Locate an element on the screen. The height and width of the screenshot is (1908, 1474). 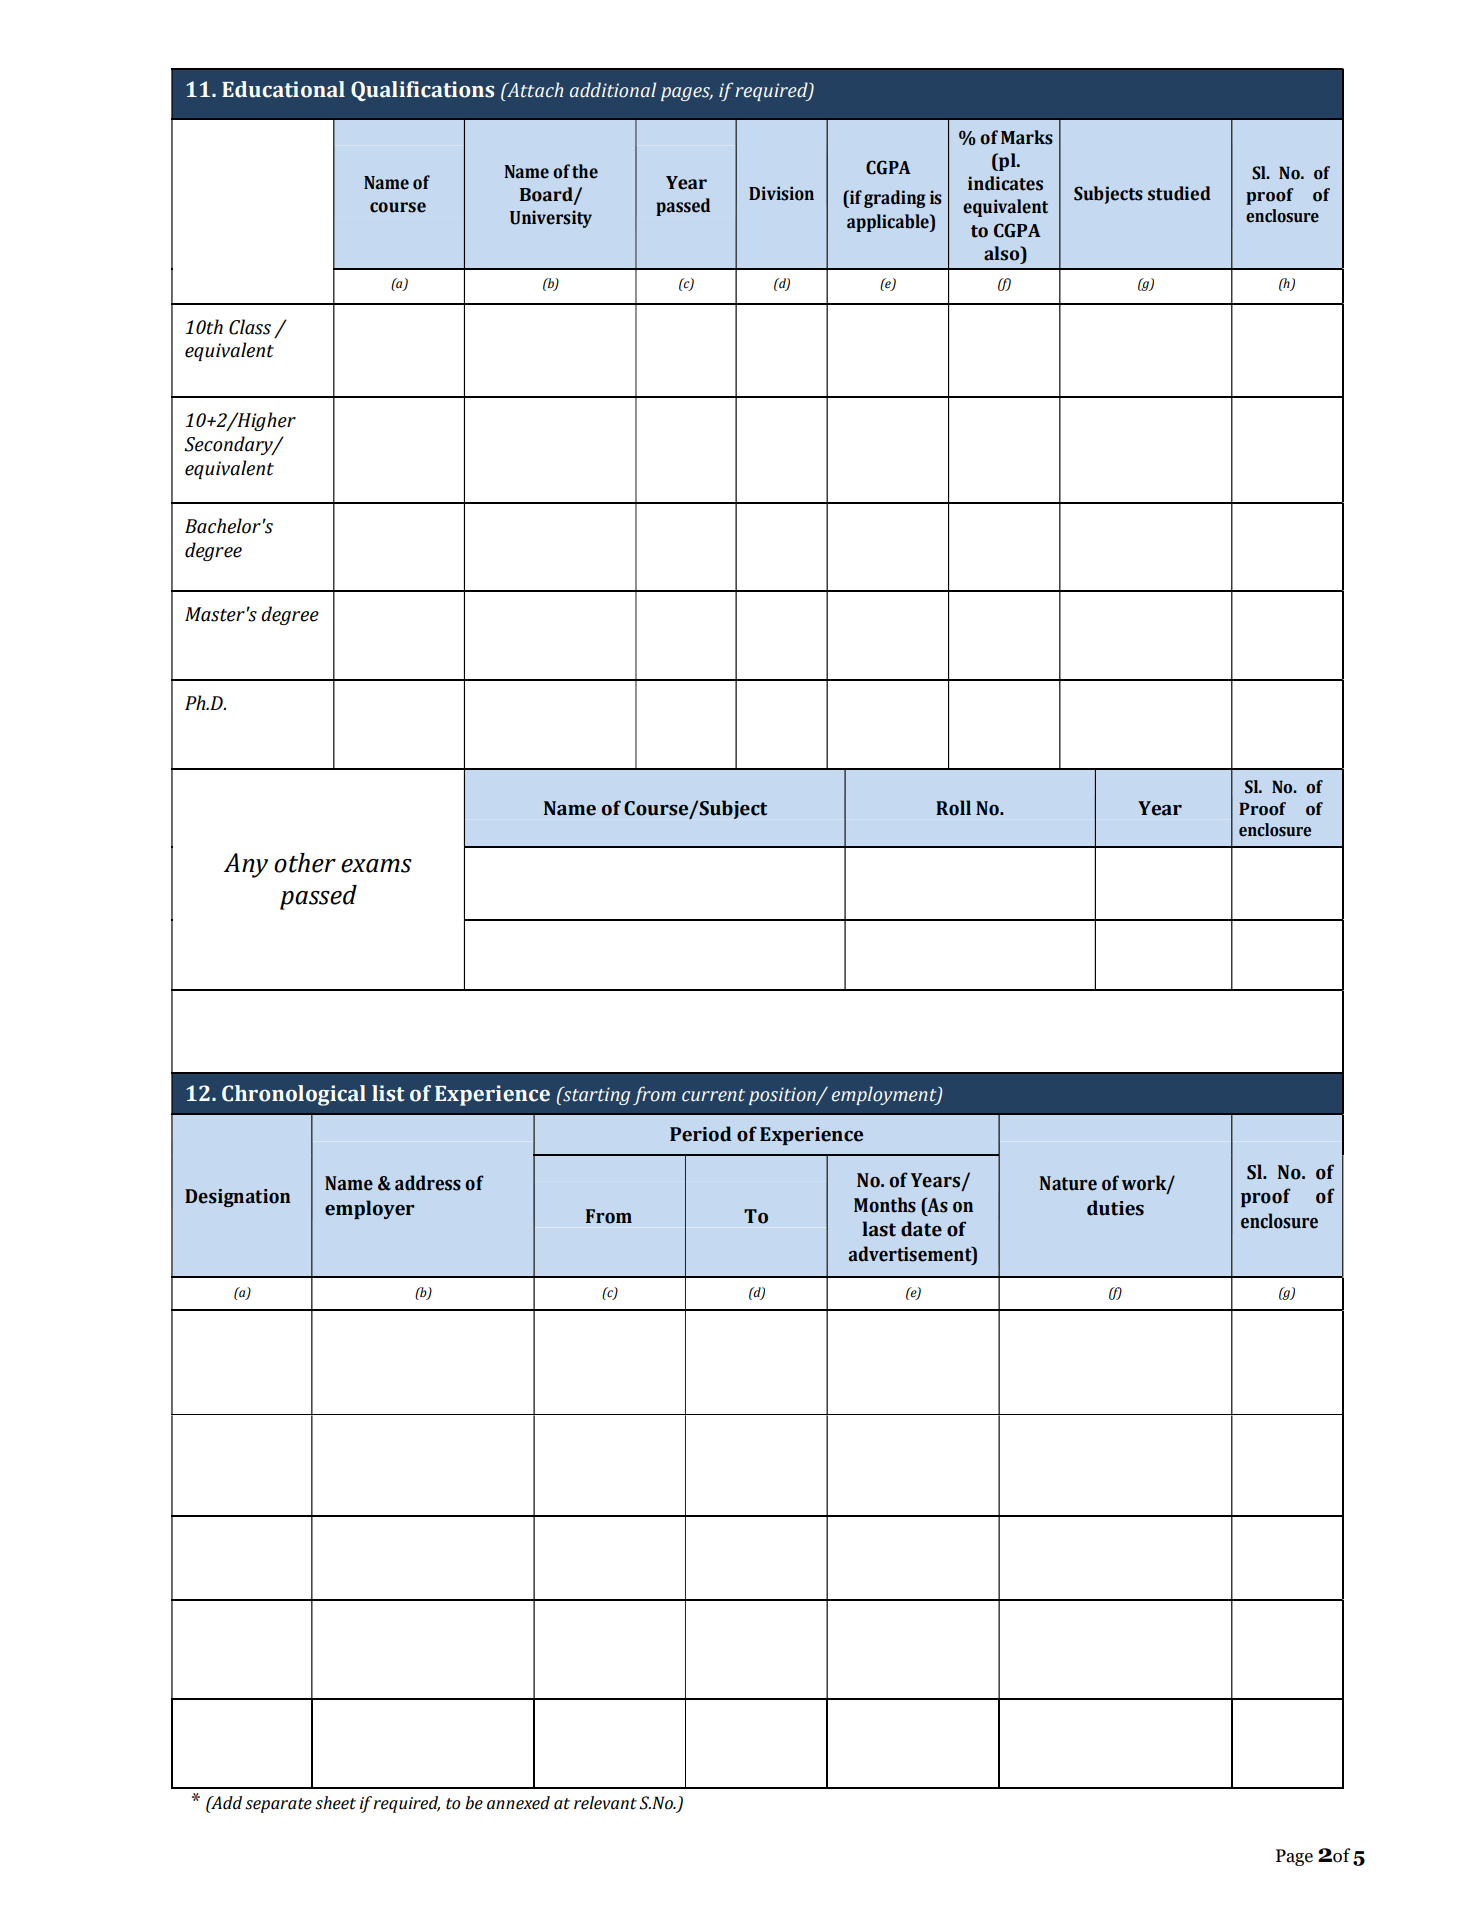
last is located at coordinates (879, 1229).
